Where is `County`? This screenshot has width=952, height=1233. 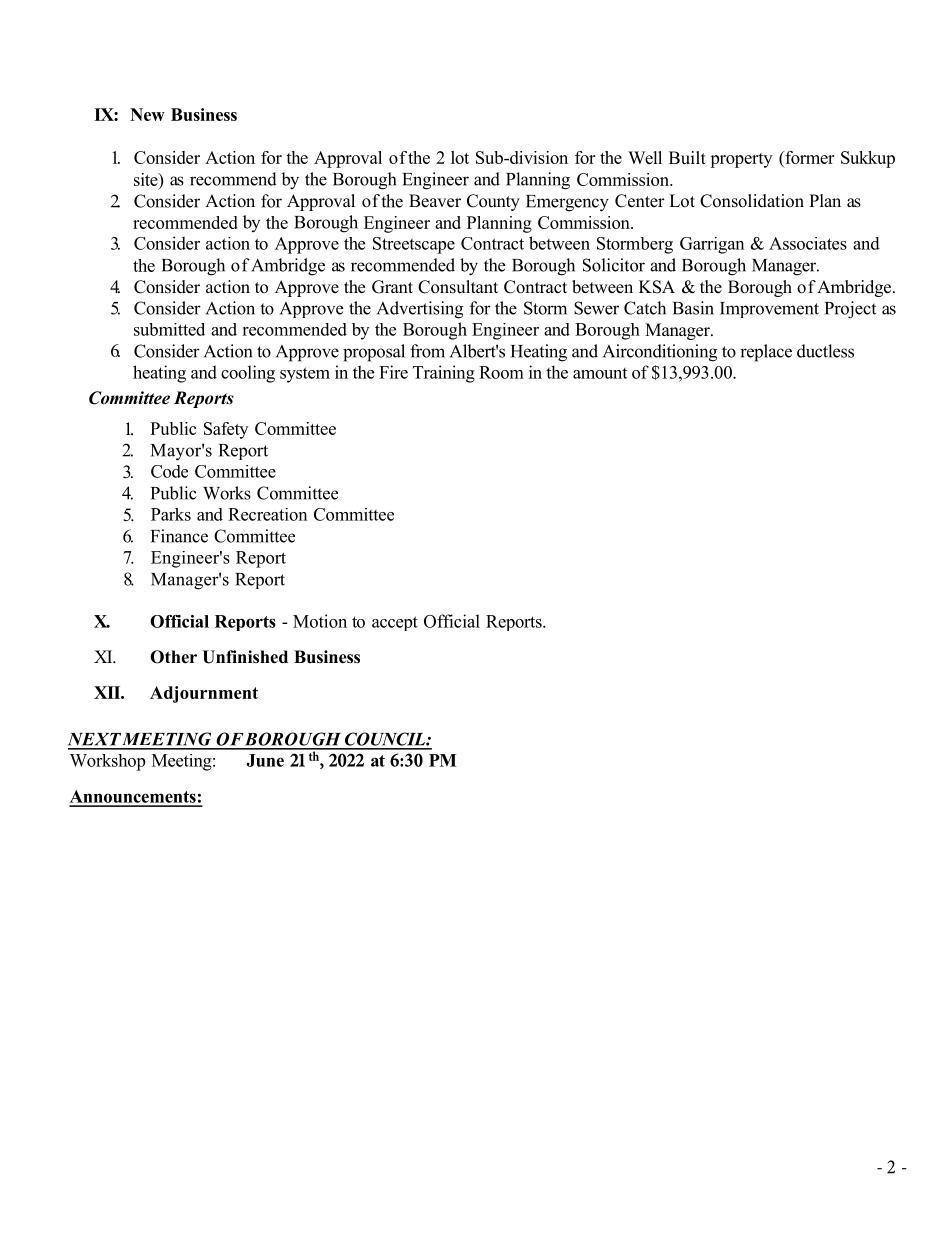
County is located at coordinates (493, 202).
